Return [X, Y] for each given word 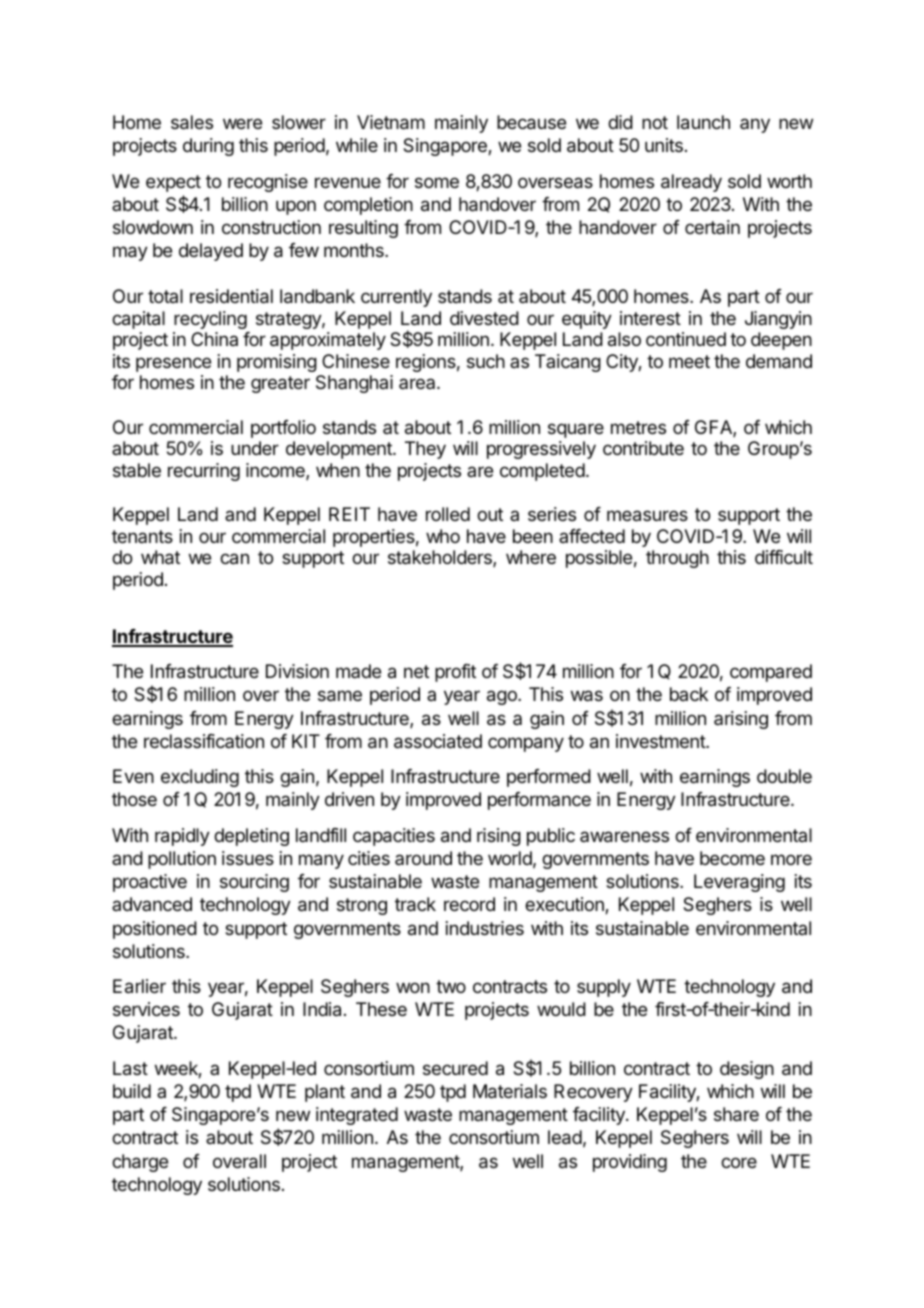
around [423, 858]
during [208, 147]
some [437, 182]
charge [140, 1163]
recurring [204, 472]
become [732, 858]
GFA [714, 428]
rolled [448, 514]
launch [703, 122]
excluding [200, 778]
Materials [510, 1091]
